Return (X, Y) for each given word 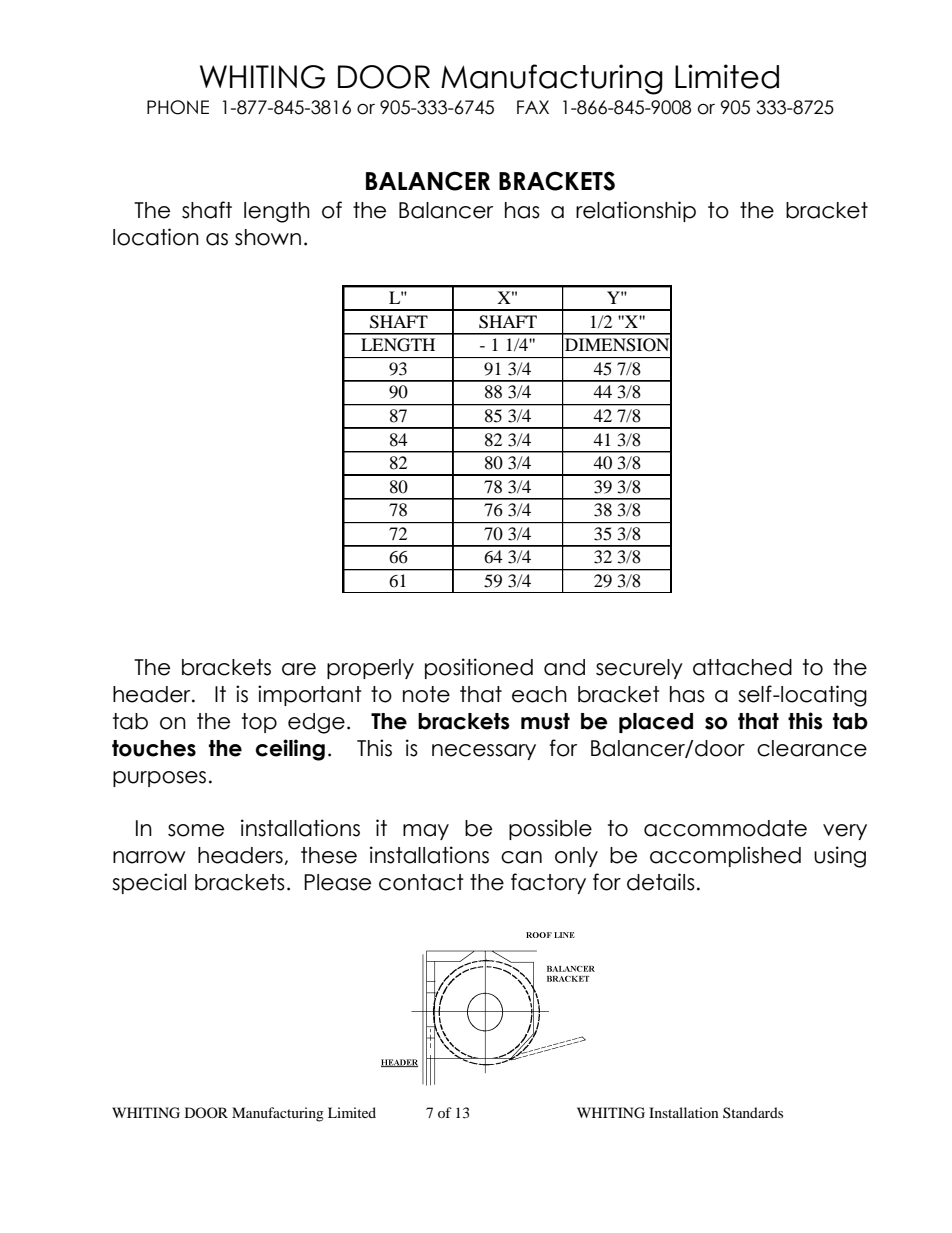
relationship (636, 211)
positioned (479, 668)
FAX (533, 107)
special (149, 883)
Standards (753, 1112)
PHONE (178, 107)
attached (742, 667)
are (299, 669)
